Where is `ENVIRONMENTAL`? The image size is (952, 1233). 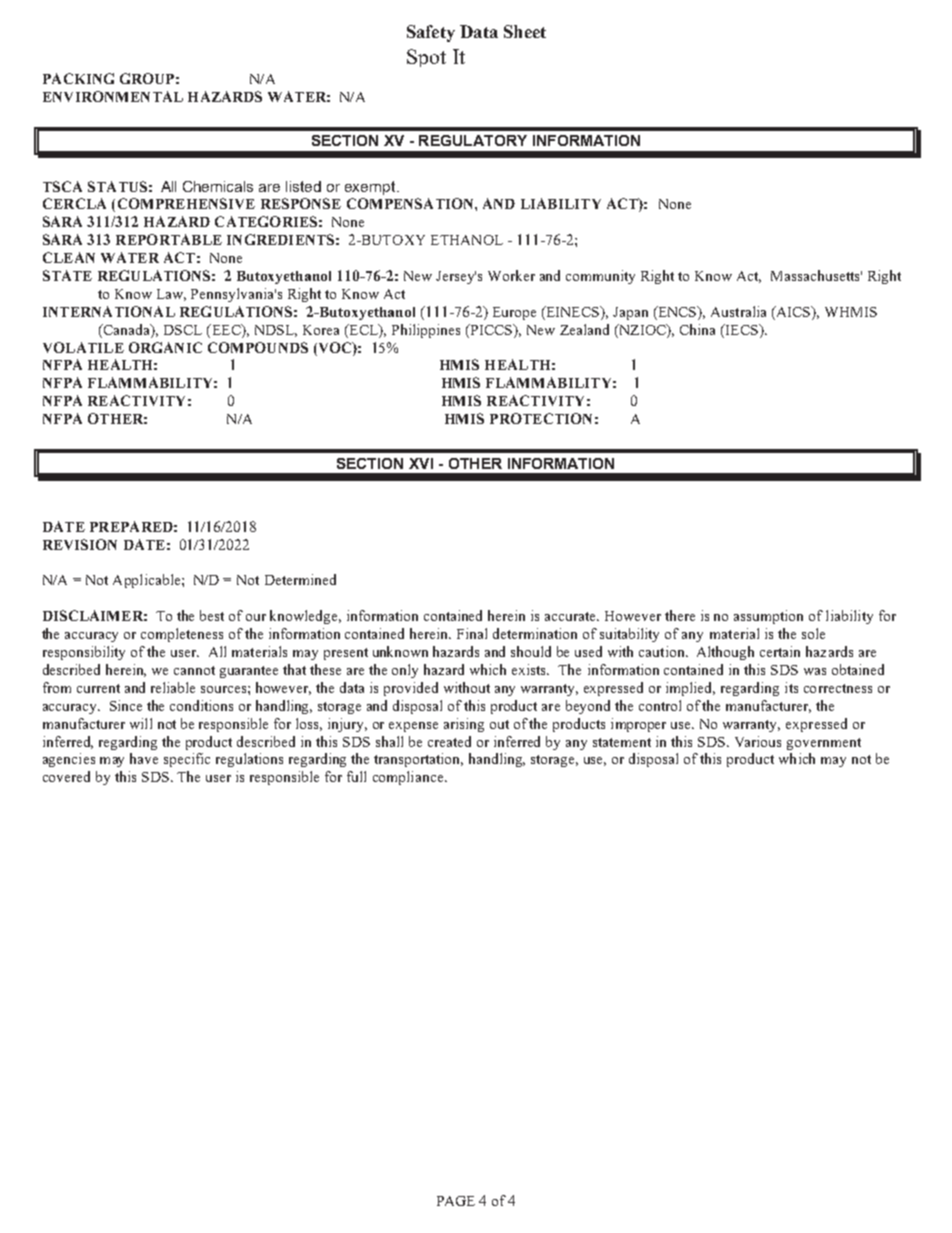 ENVIRONMENTAL is located at coordinates (113, 96).
